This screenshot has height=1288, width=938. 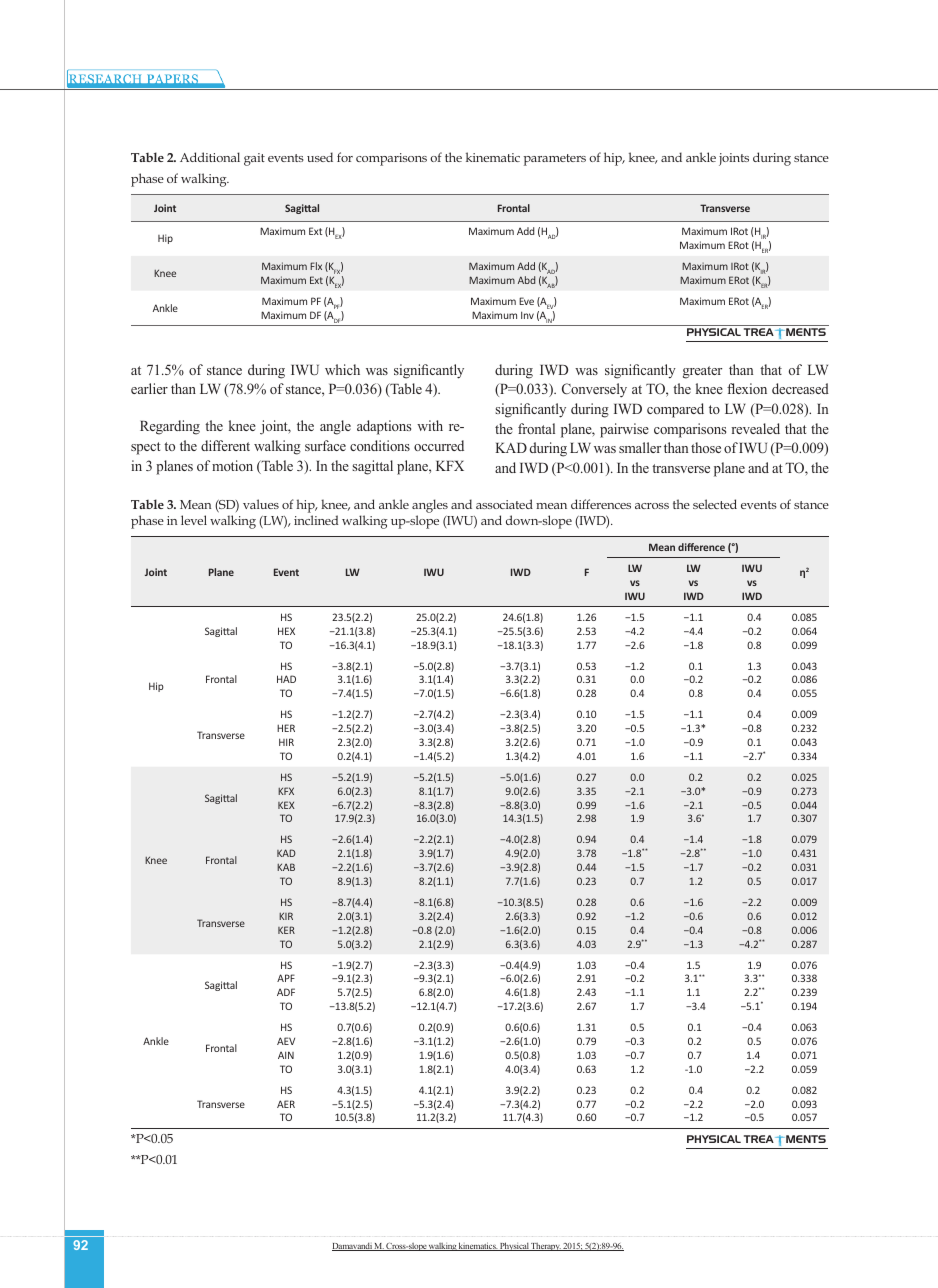 I want to click on level, so click(x=194, y=520).
